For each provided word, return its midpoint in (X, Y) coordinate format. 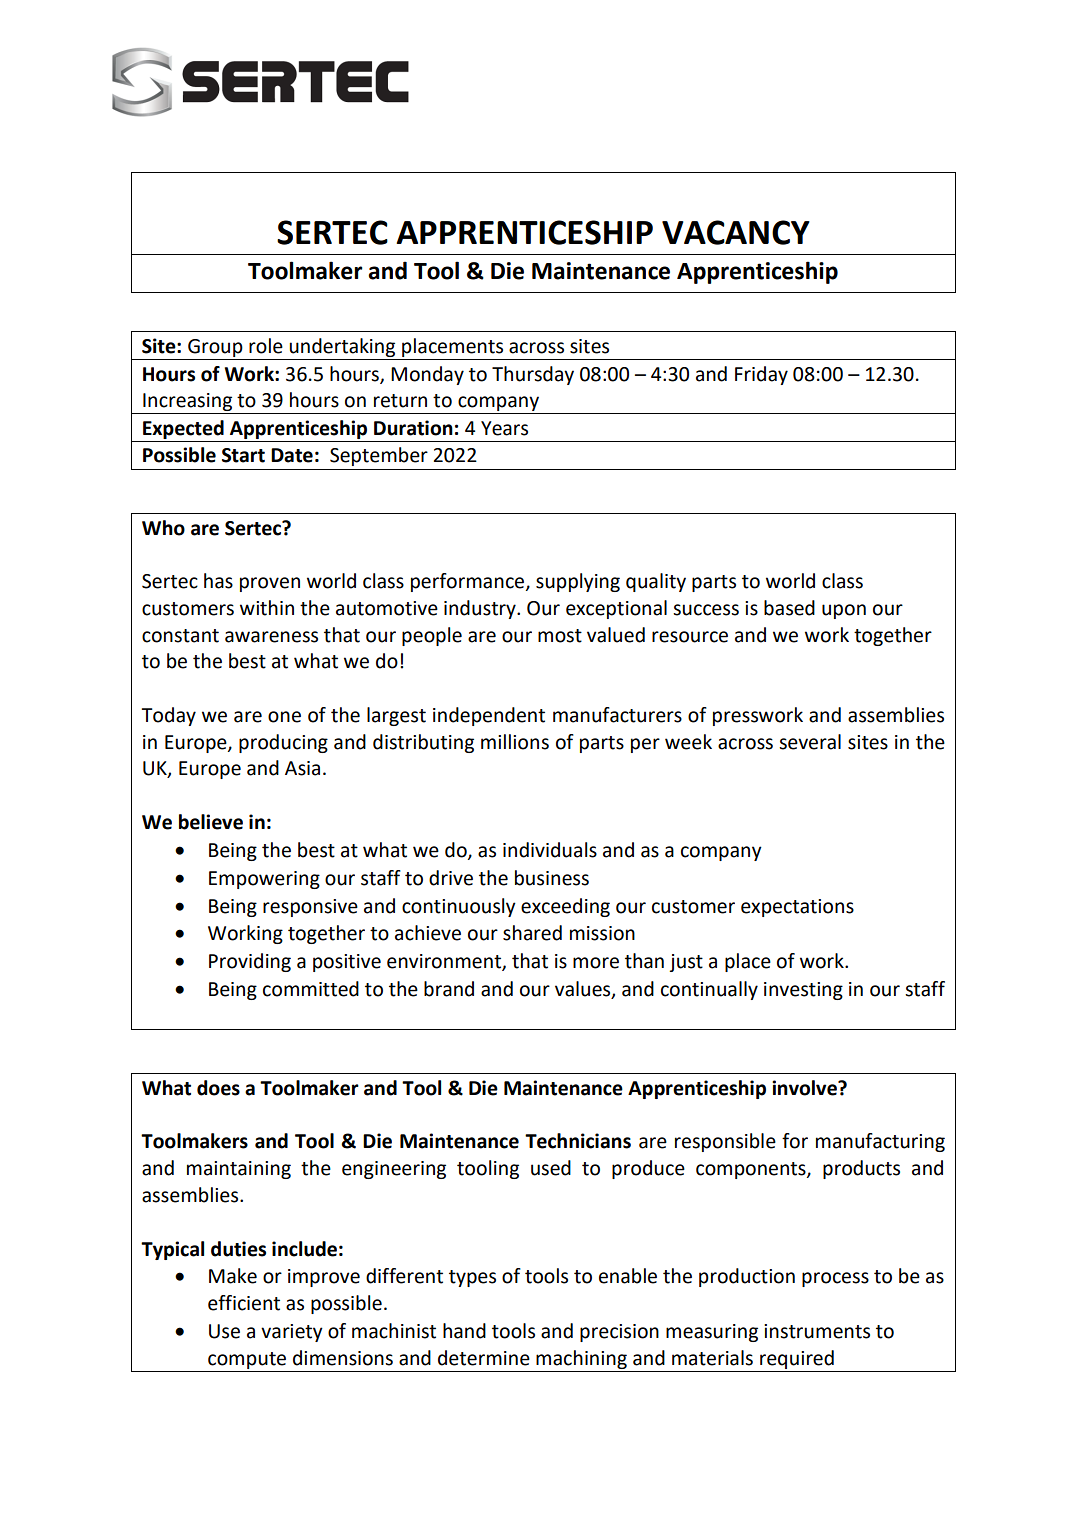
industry (481, 609)
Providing (250, 962)
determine (484, 1358)
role (266, 346)
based (789, 608)
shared (532, 933)
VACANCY (736, 232)
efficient (244, 1303)
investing (803, 991)
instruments (817, 1331)
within (267, 608)
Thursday (533, 375)
